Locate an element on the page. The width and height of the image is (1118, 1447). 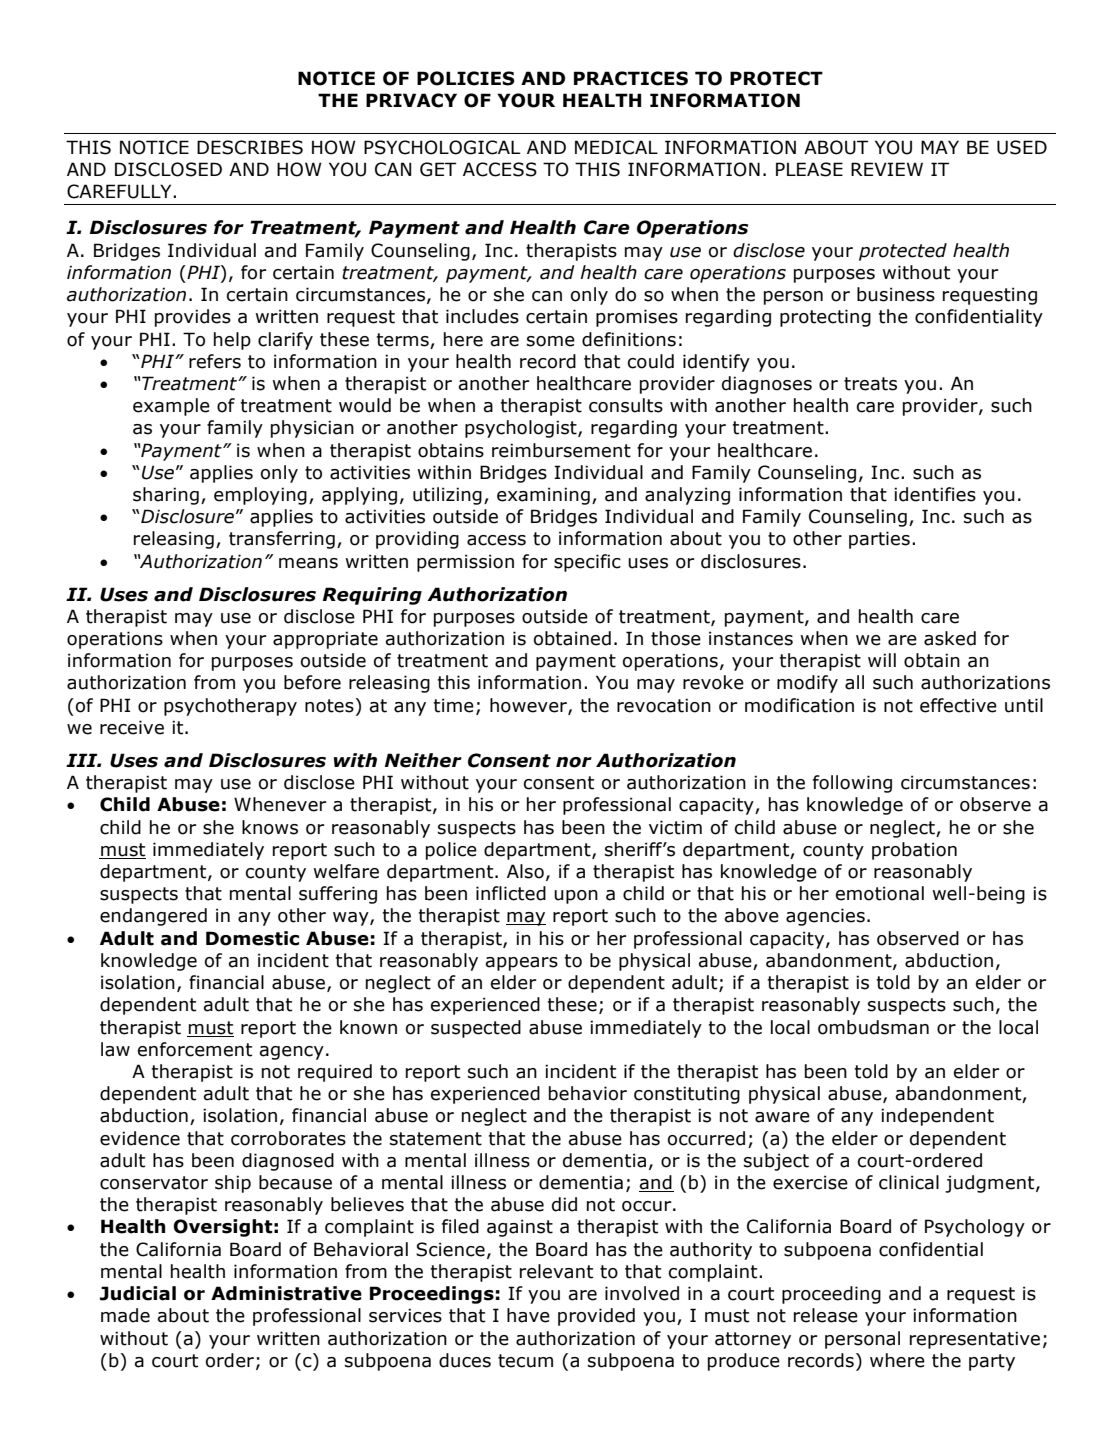
REVIEW is located at coordinates (887, 169).
